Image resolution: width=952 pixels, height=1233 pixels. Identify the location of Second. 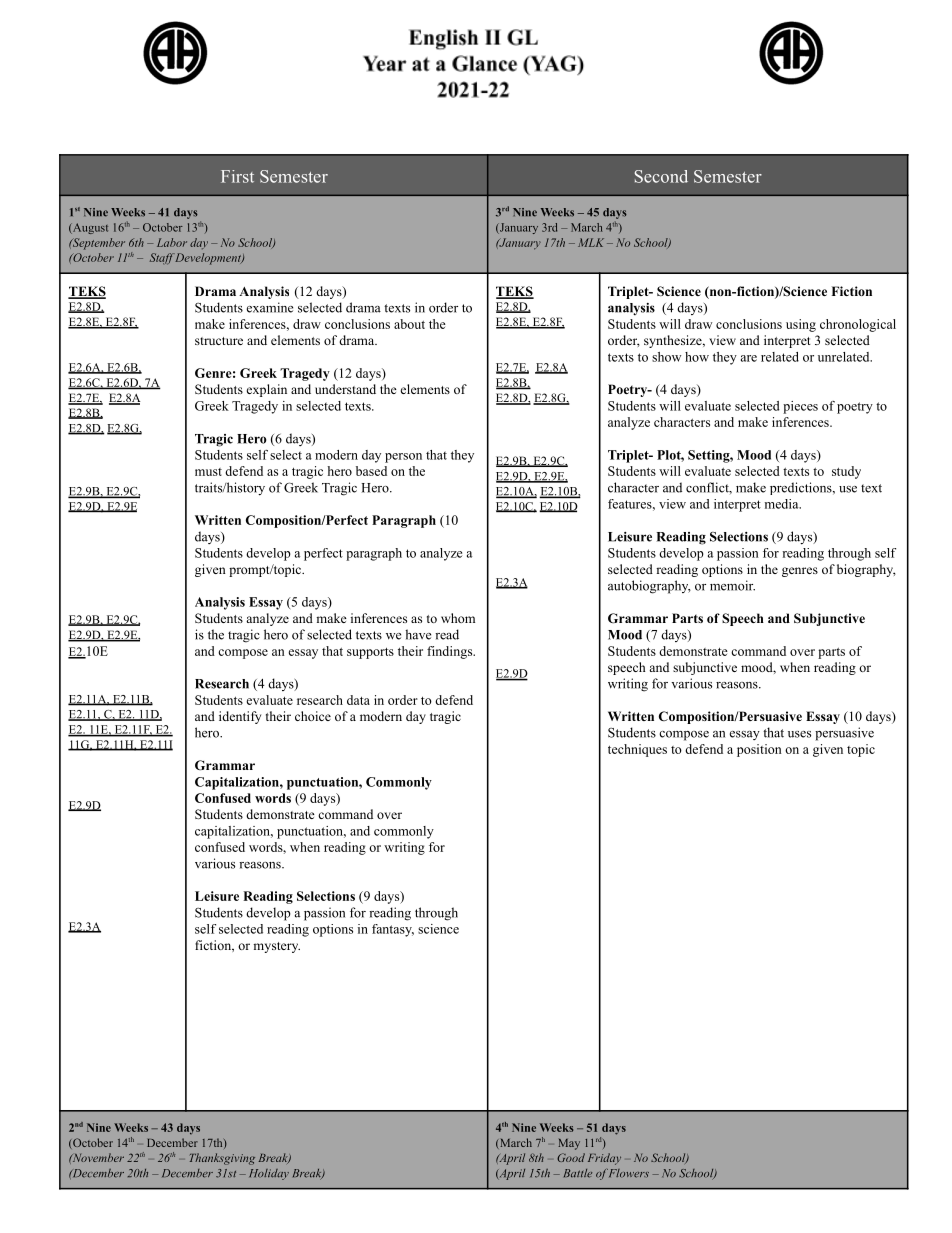
(661, 176).
